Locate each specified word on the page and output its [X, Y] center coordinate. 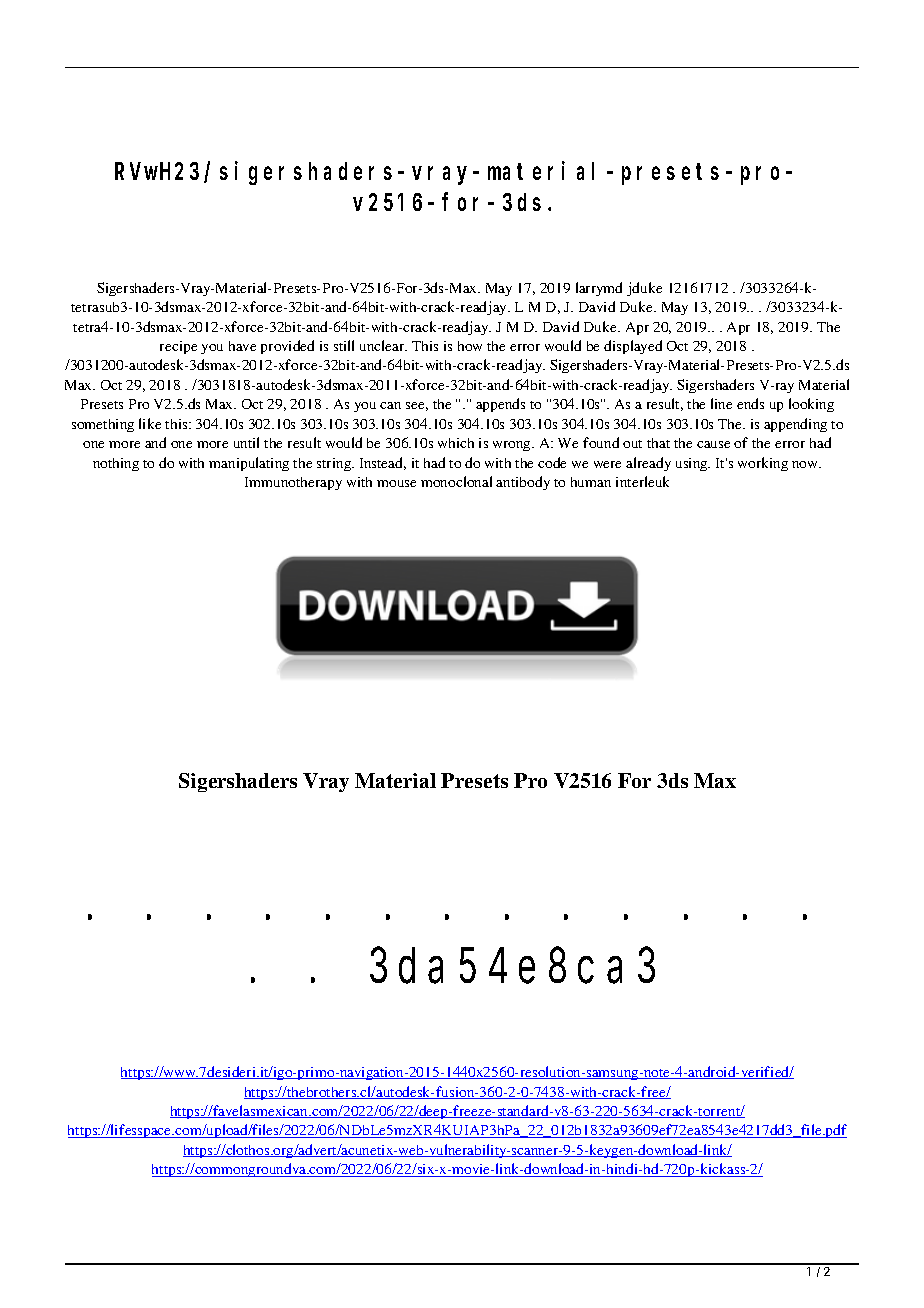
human [591, 482]
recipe [178, 347]
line [721, 403]
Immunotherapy [293, 483]
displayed [633, 347]
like [150, 423]
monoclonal [456, 481]
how [470, 346]
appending [795, 425]
